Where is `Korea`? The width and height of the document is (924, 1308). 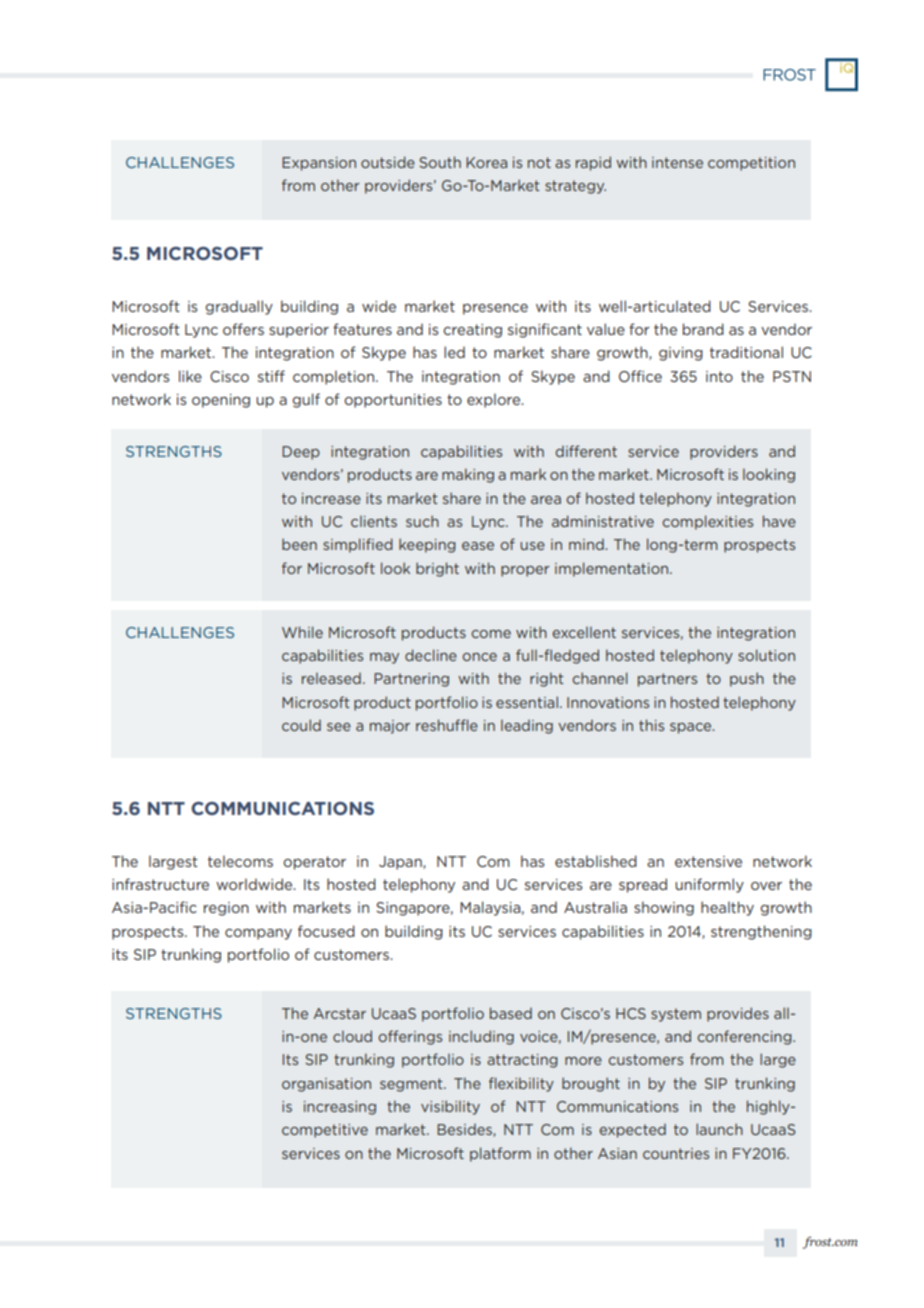 Korea is located at coordinates (486, 162).
